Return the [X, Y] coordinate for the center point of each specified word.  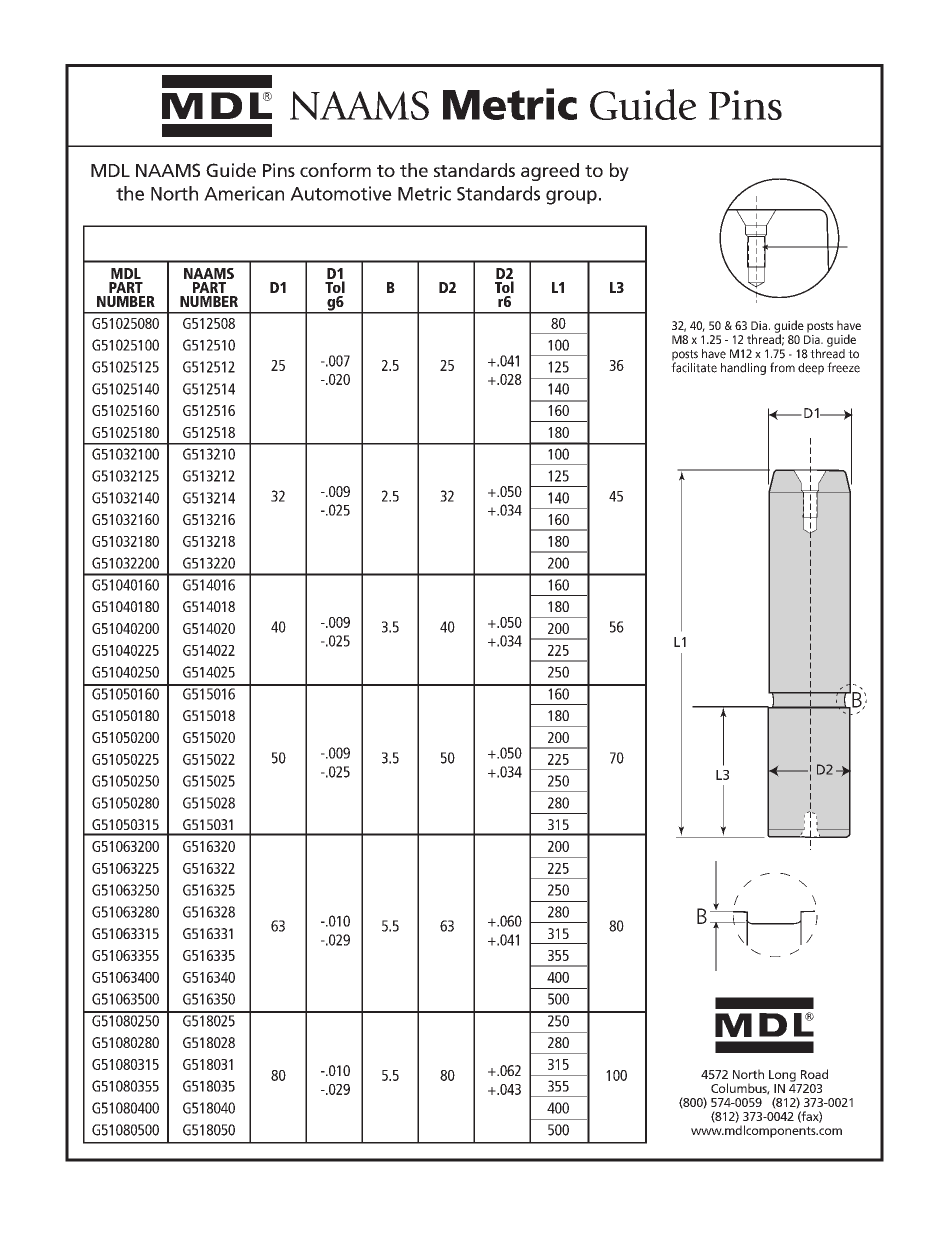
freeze [843, 367]
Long [782, 1076]
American [244, 193]
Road [814, 1074]
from [782, 367]
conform [335, 170]
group [571, 197]
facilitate [694, 366]
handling [743, 369]
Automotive [341, 193]
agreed [550, 172]
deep [811, 369]
